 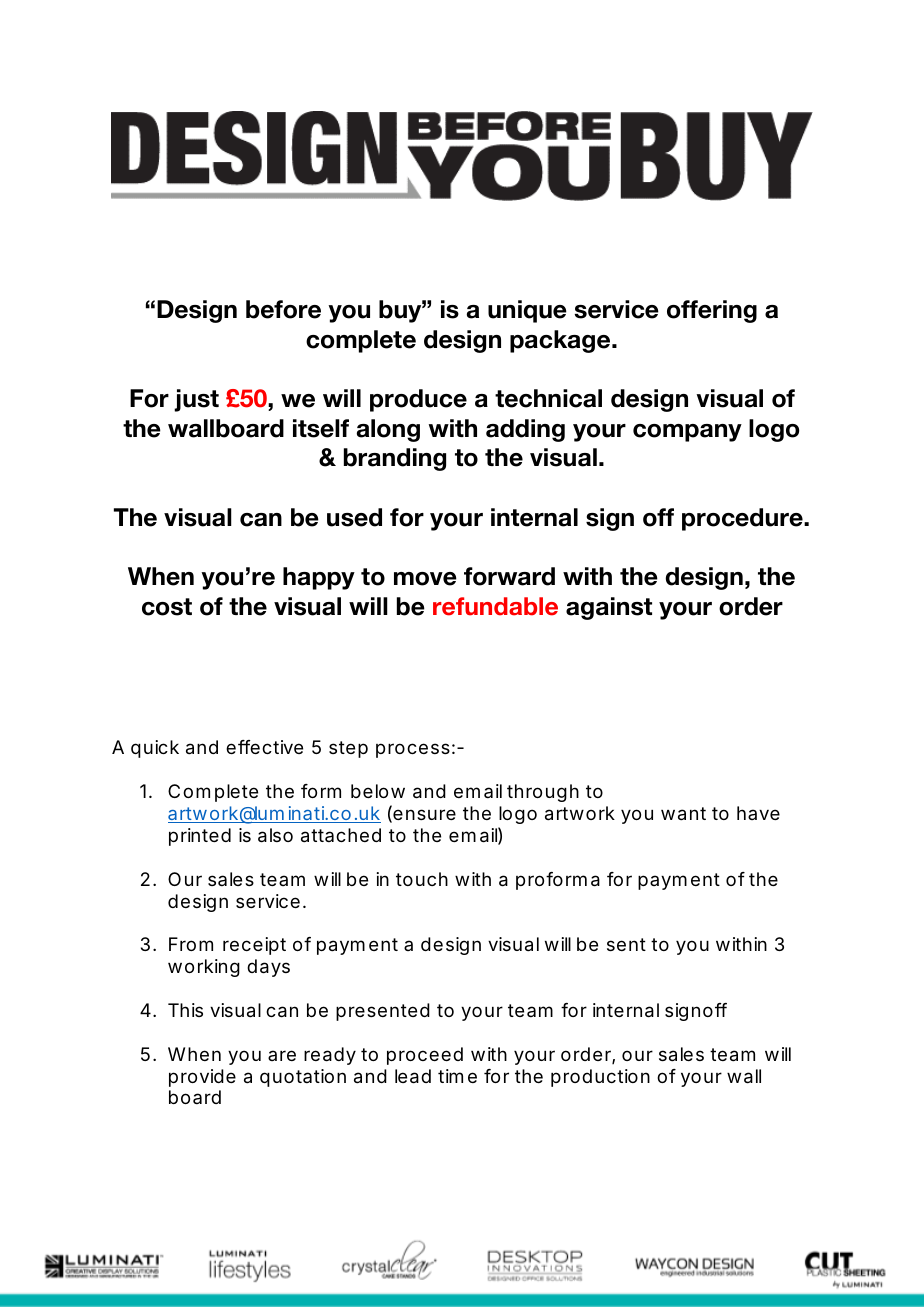 What do you see at coordinates (712, 311) in the image?
I see `offering` at bounding box center [712, 311].
